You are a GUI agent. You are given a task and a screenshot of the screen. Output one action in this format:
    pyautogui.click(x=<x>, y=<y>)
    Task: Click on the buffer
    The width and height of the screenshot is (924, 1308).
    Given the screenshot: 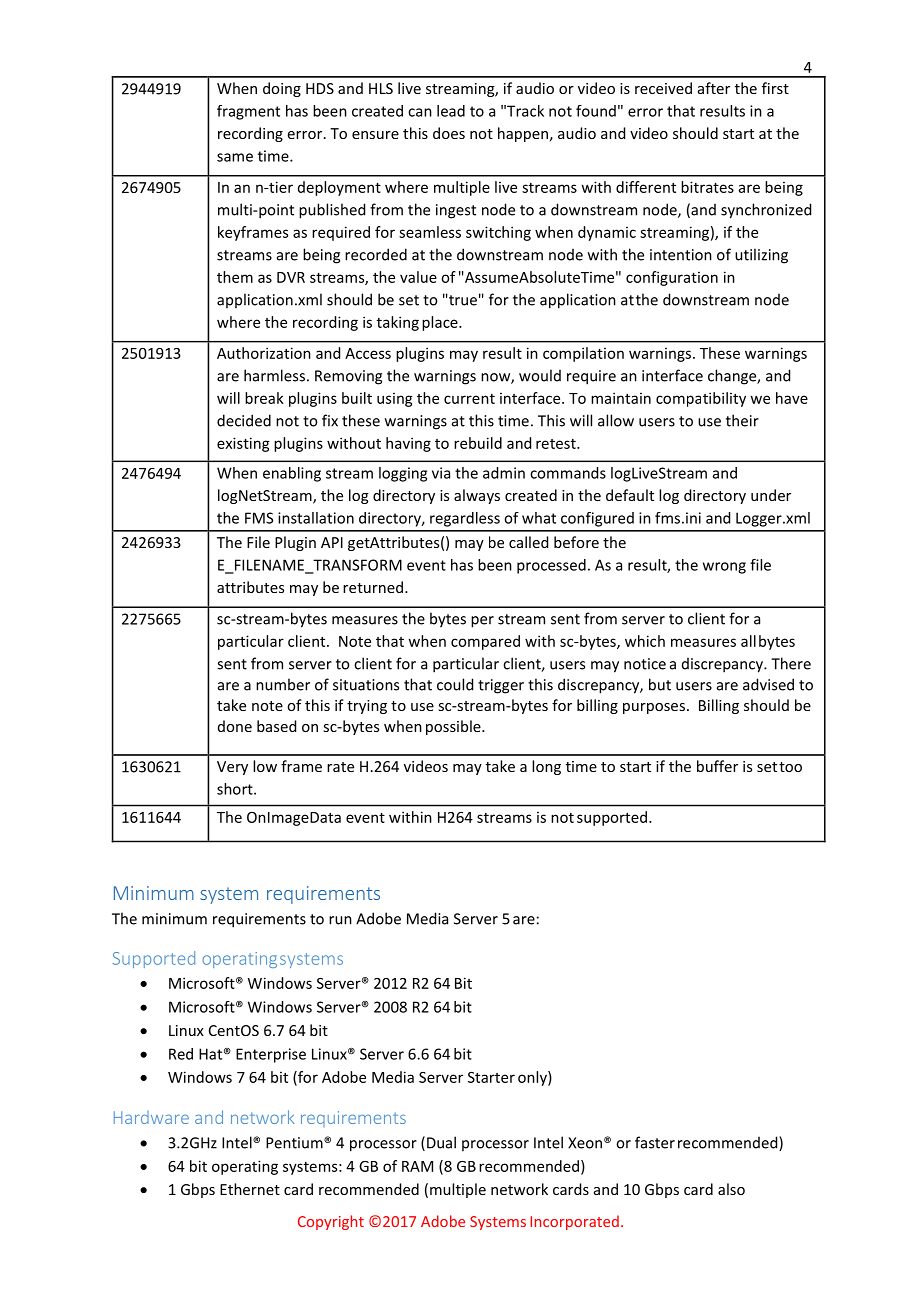 What is the action you would take?
    pyautogui.click(x=717, y=766)
